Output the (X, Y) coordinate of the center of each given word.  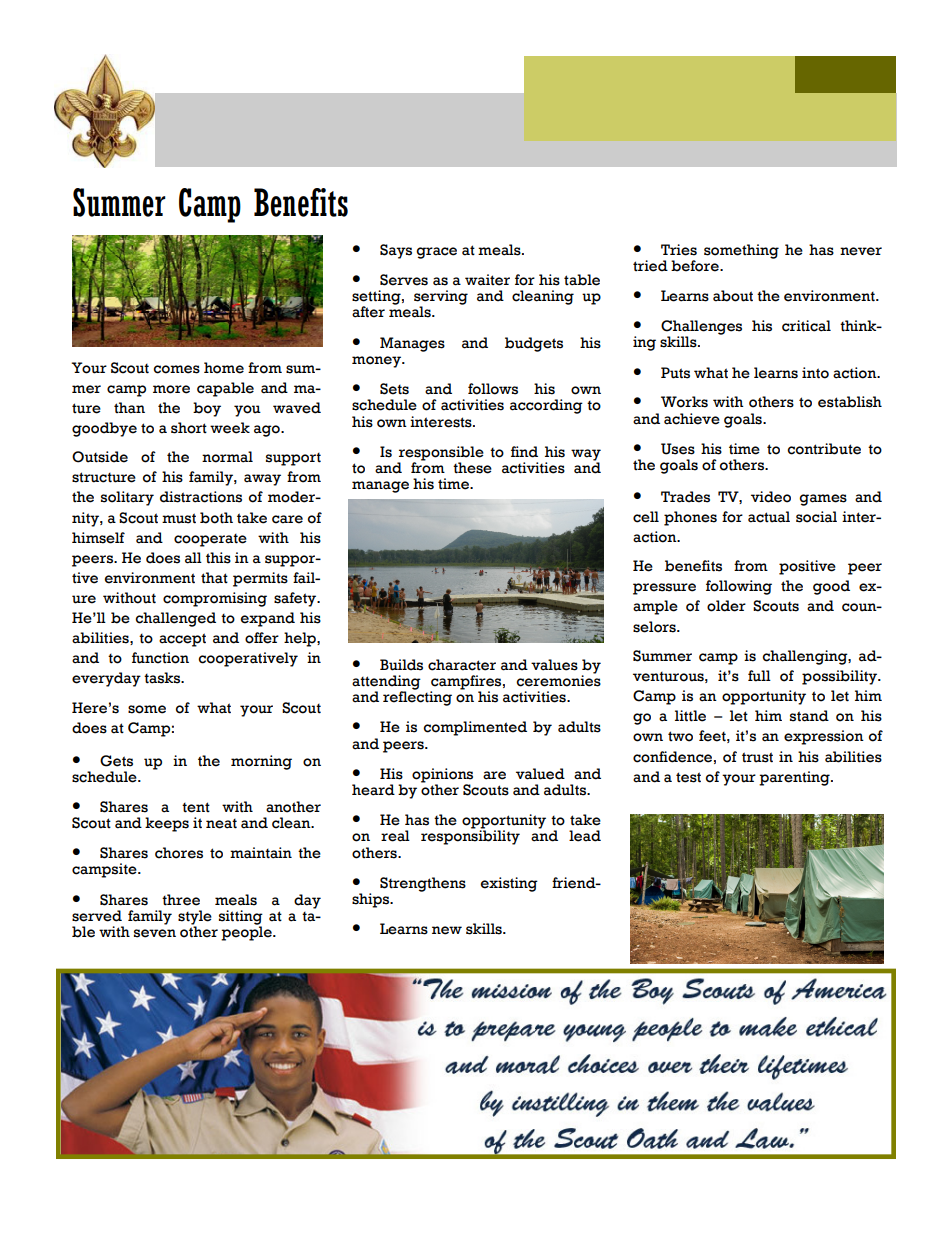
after (368, 312)
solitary (127, 498)
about (733, 296)
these (472, 468)
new (447, 930)
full (759, 676)
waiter (487, 280)
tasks (163, 678)
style (195, 918)
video (771, 497)
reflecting (417, 697)
